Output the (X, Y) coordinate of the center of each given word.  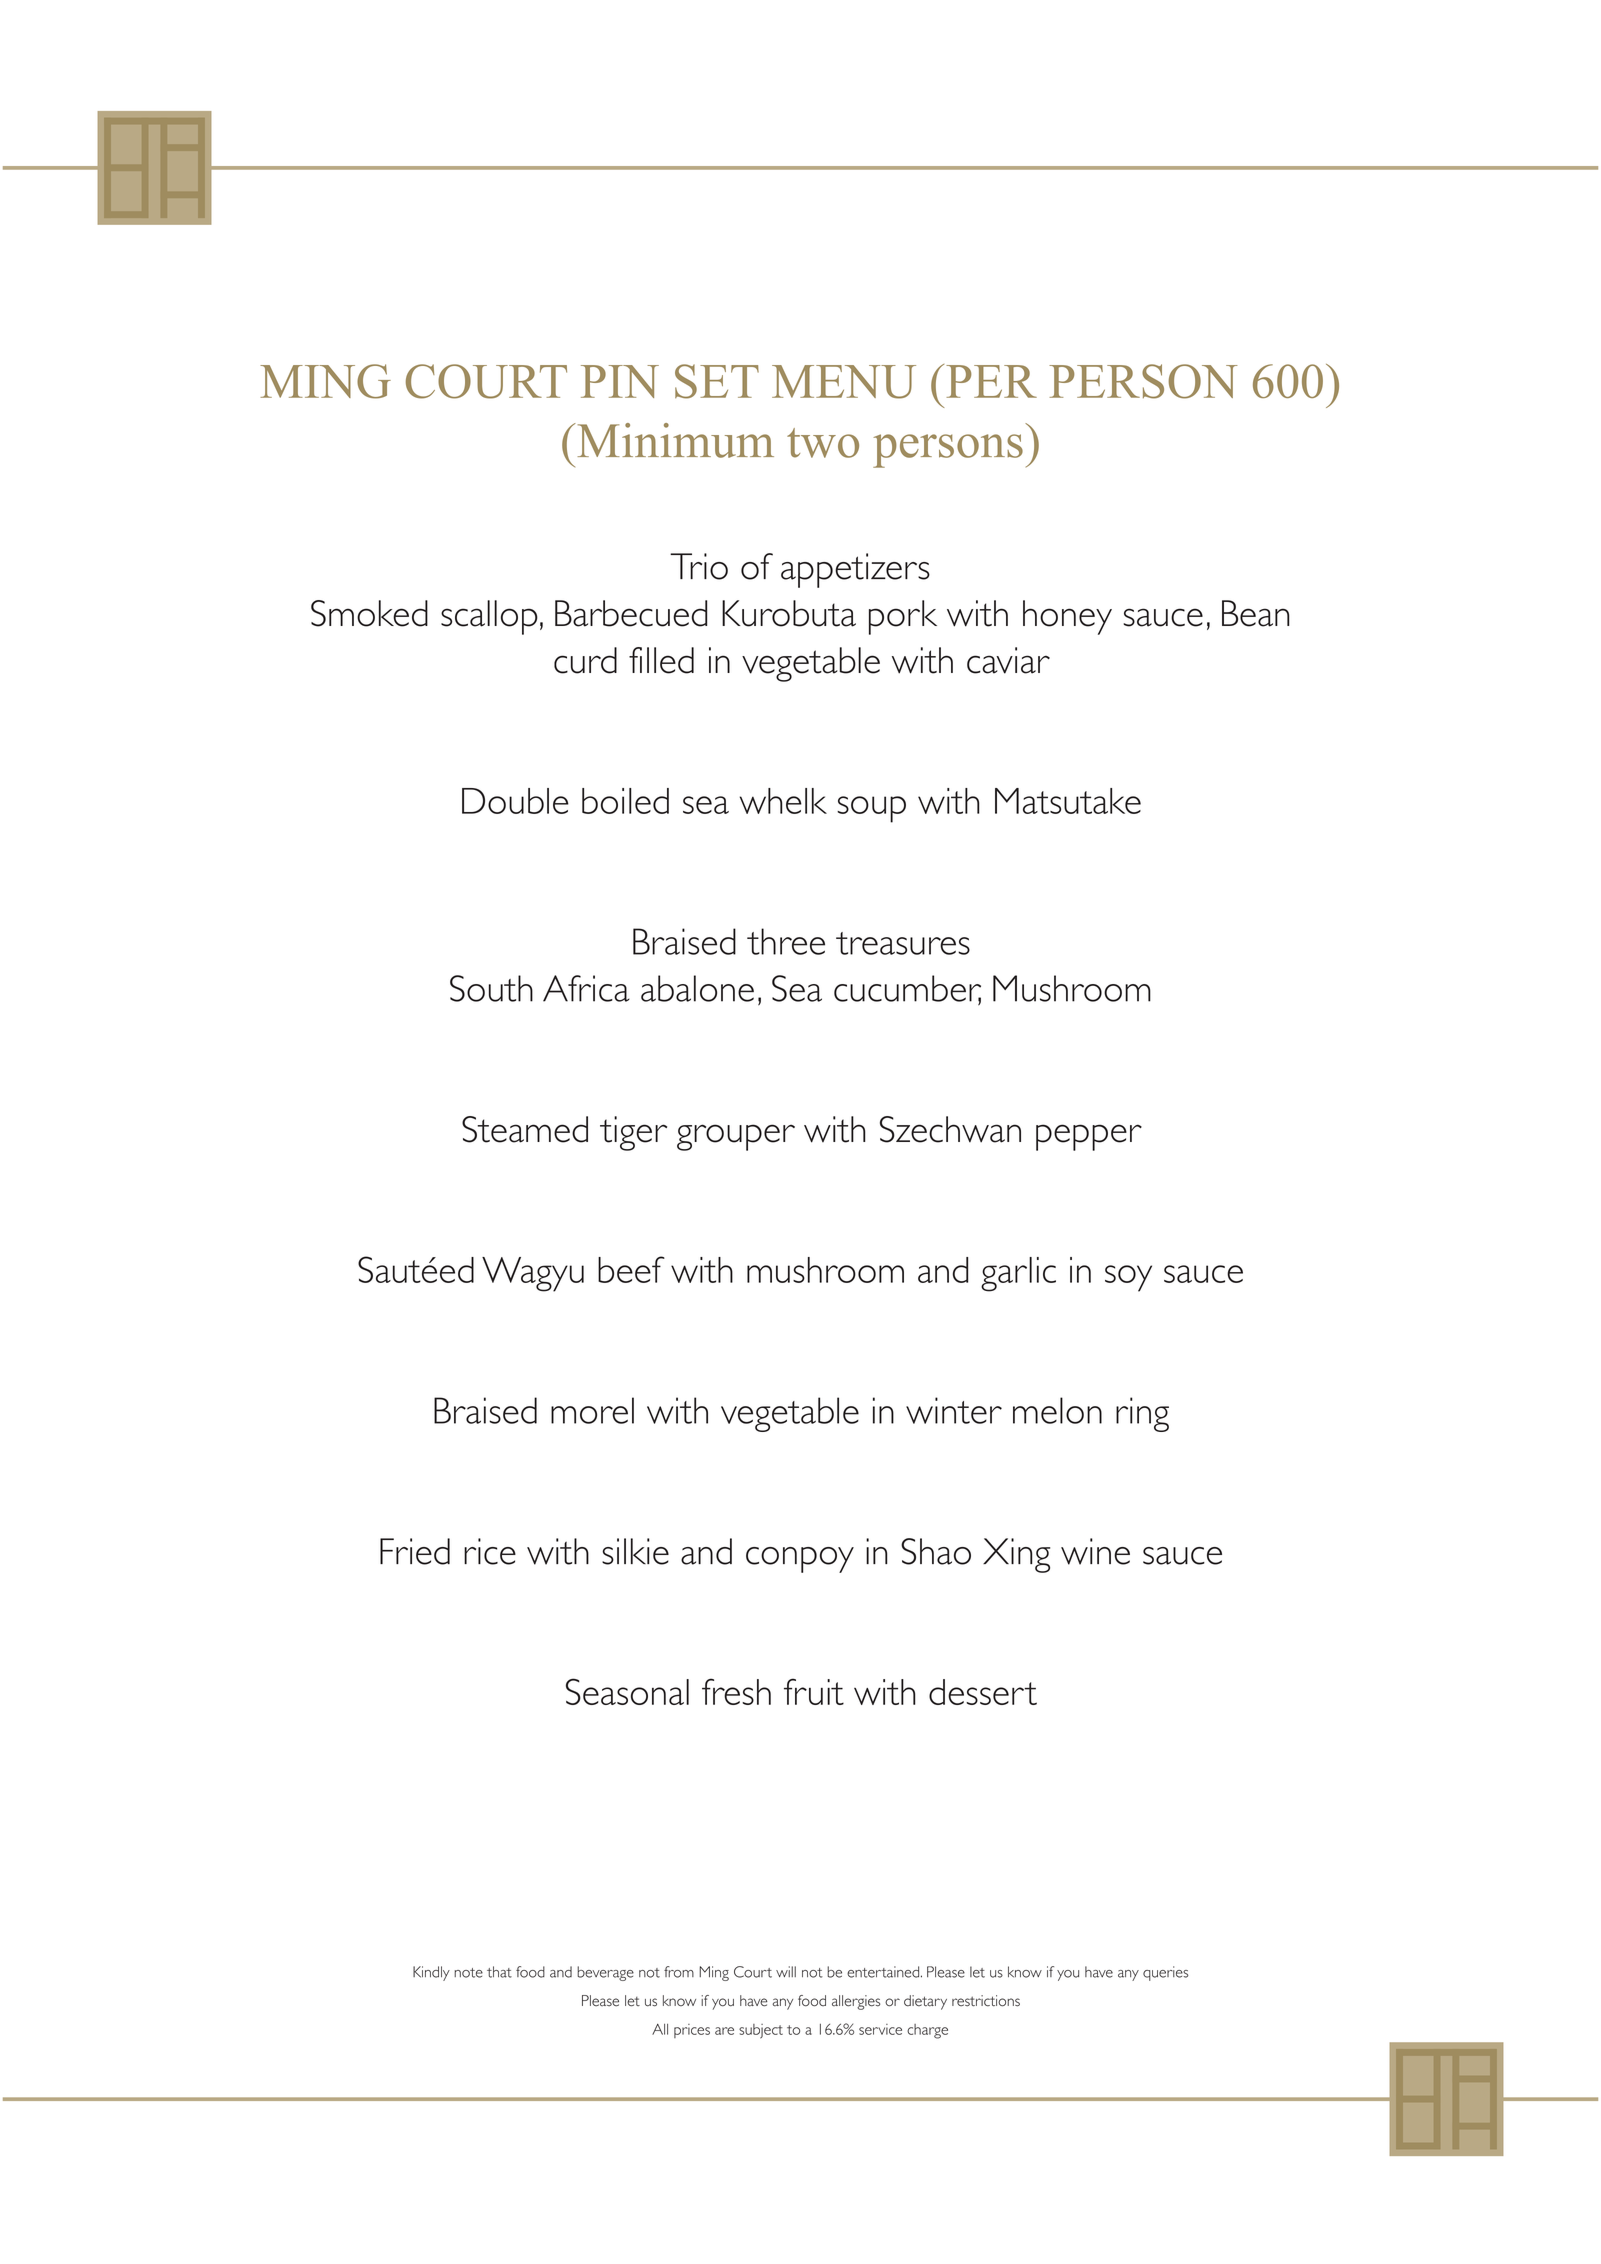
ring (1142, 1414)
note (468, 1973)
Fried (415, 1551)
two (823, 443)
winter (954, 1410)
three (786, 941)
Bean (1256, 613)
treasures (903, 943)
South (491, 988)
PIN (620, 381)
